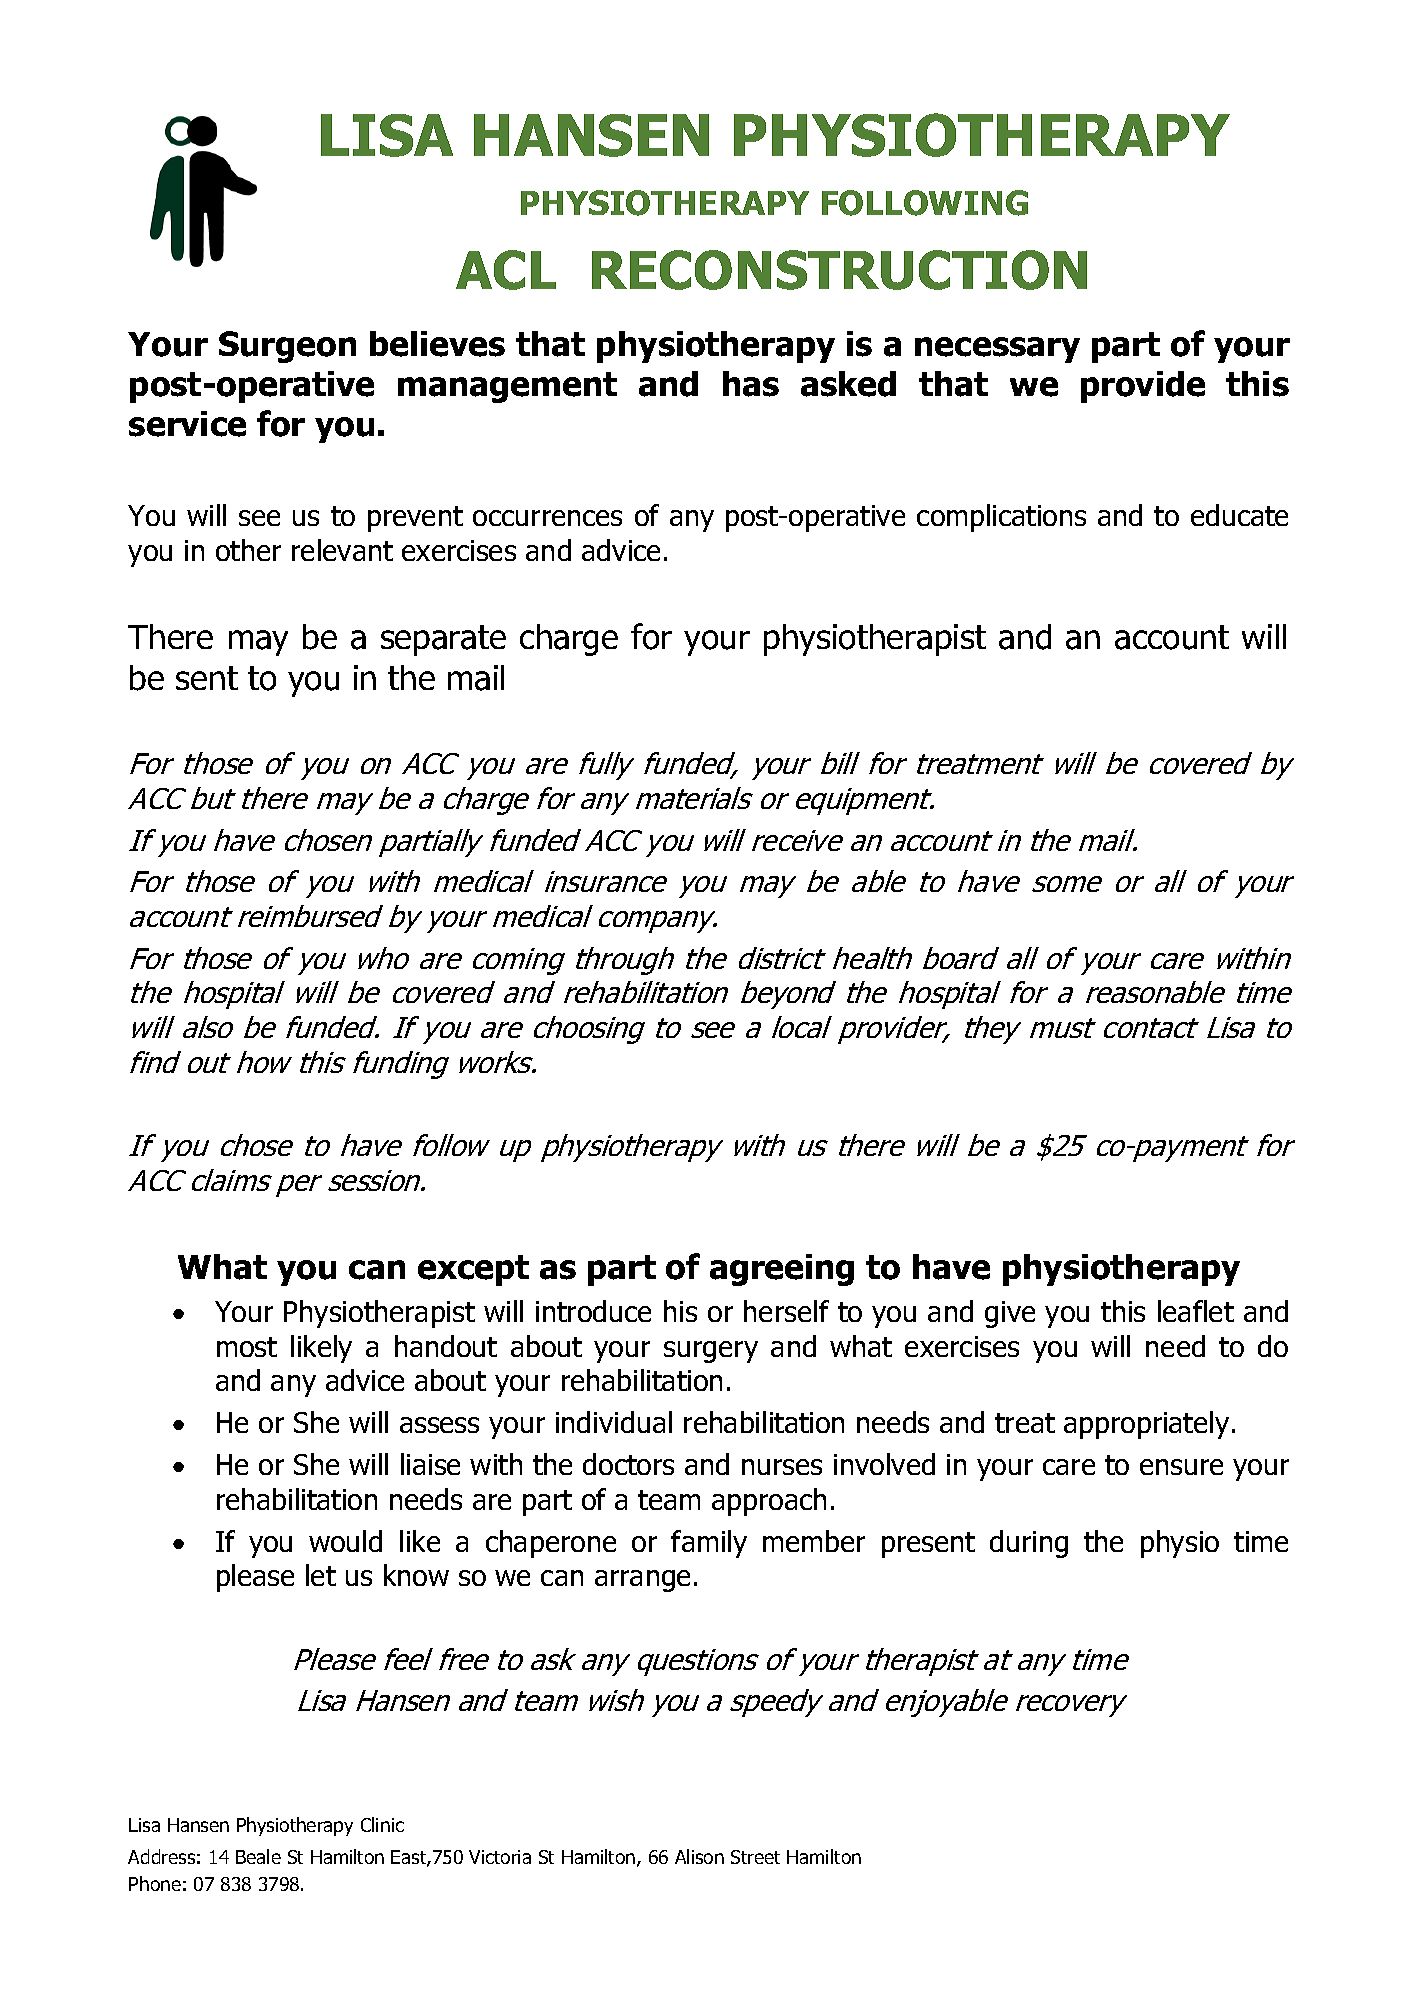 This screenshot has width=1422, height=2011. Describe the element at coordinates (755, 1857) in the screenshot. I see `Street` at that location.
